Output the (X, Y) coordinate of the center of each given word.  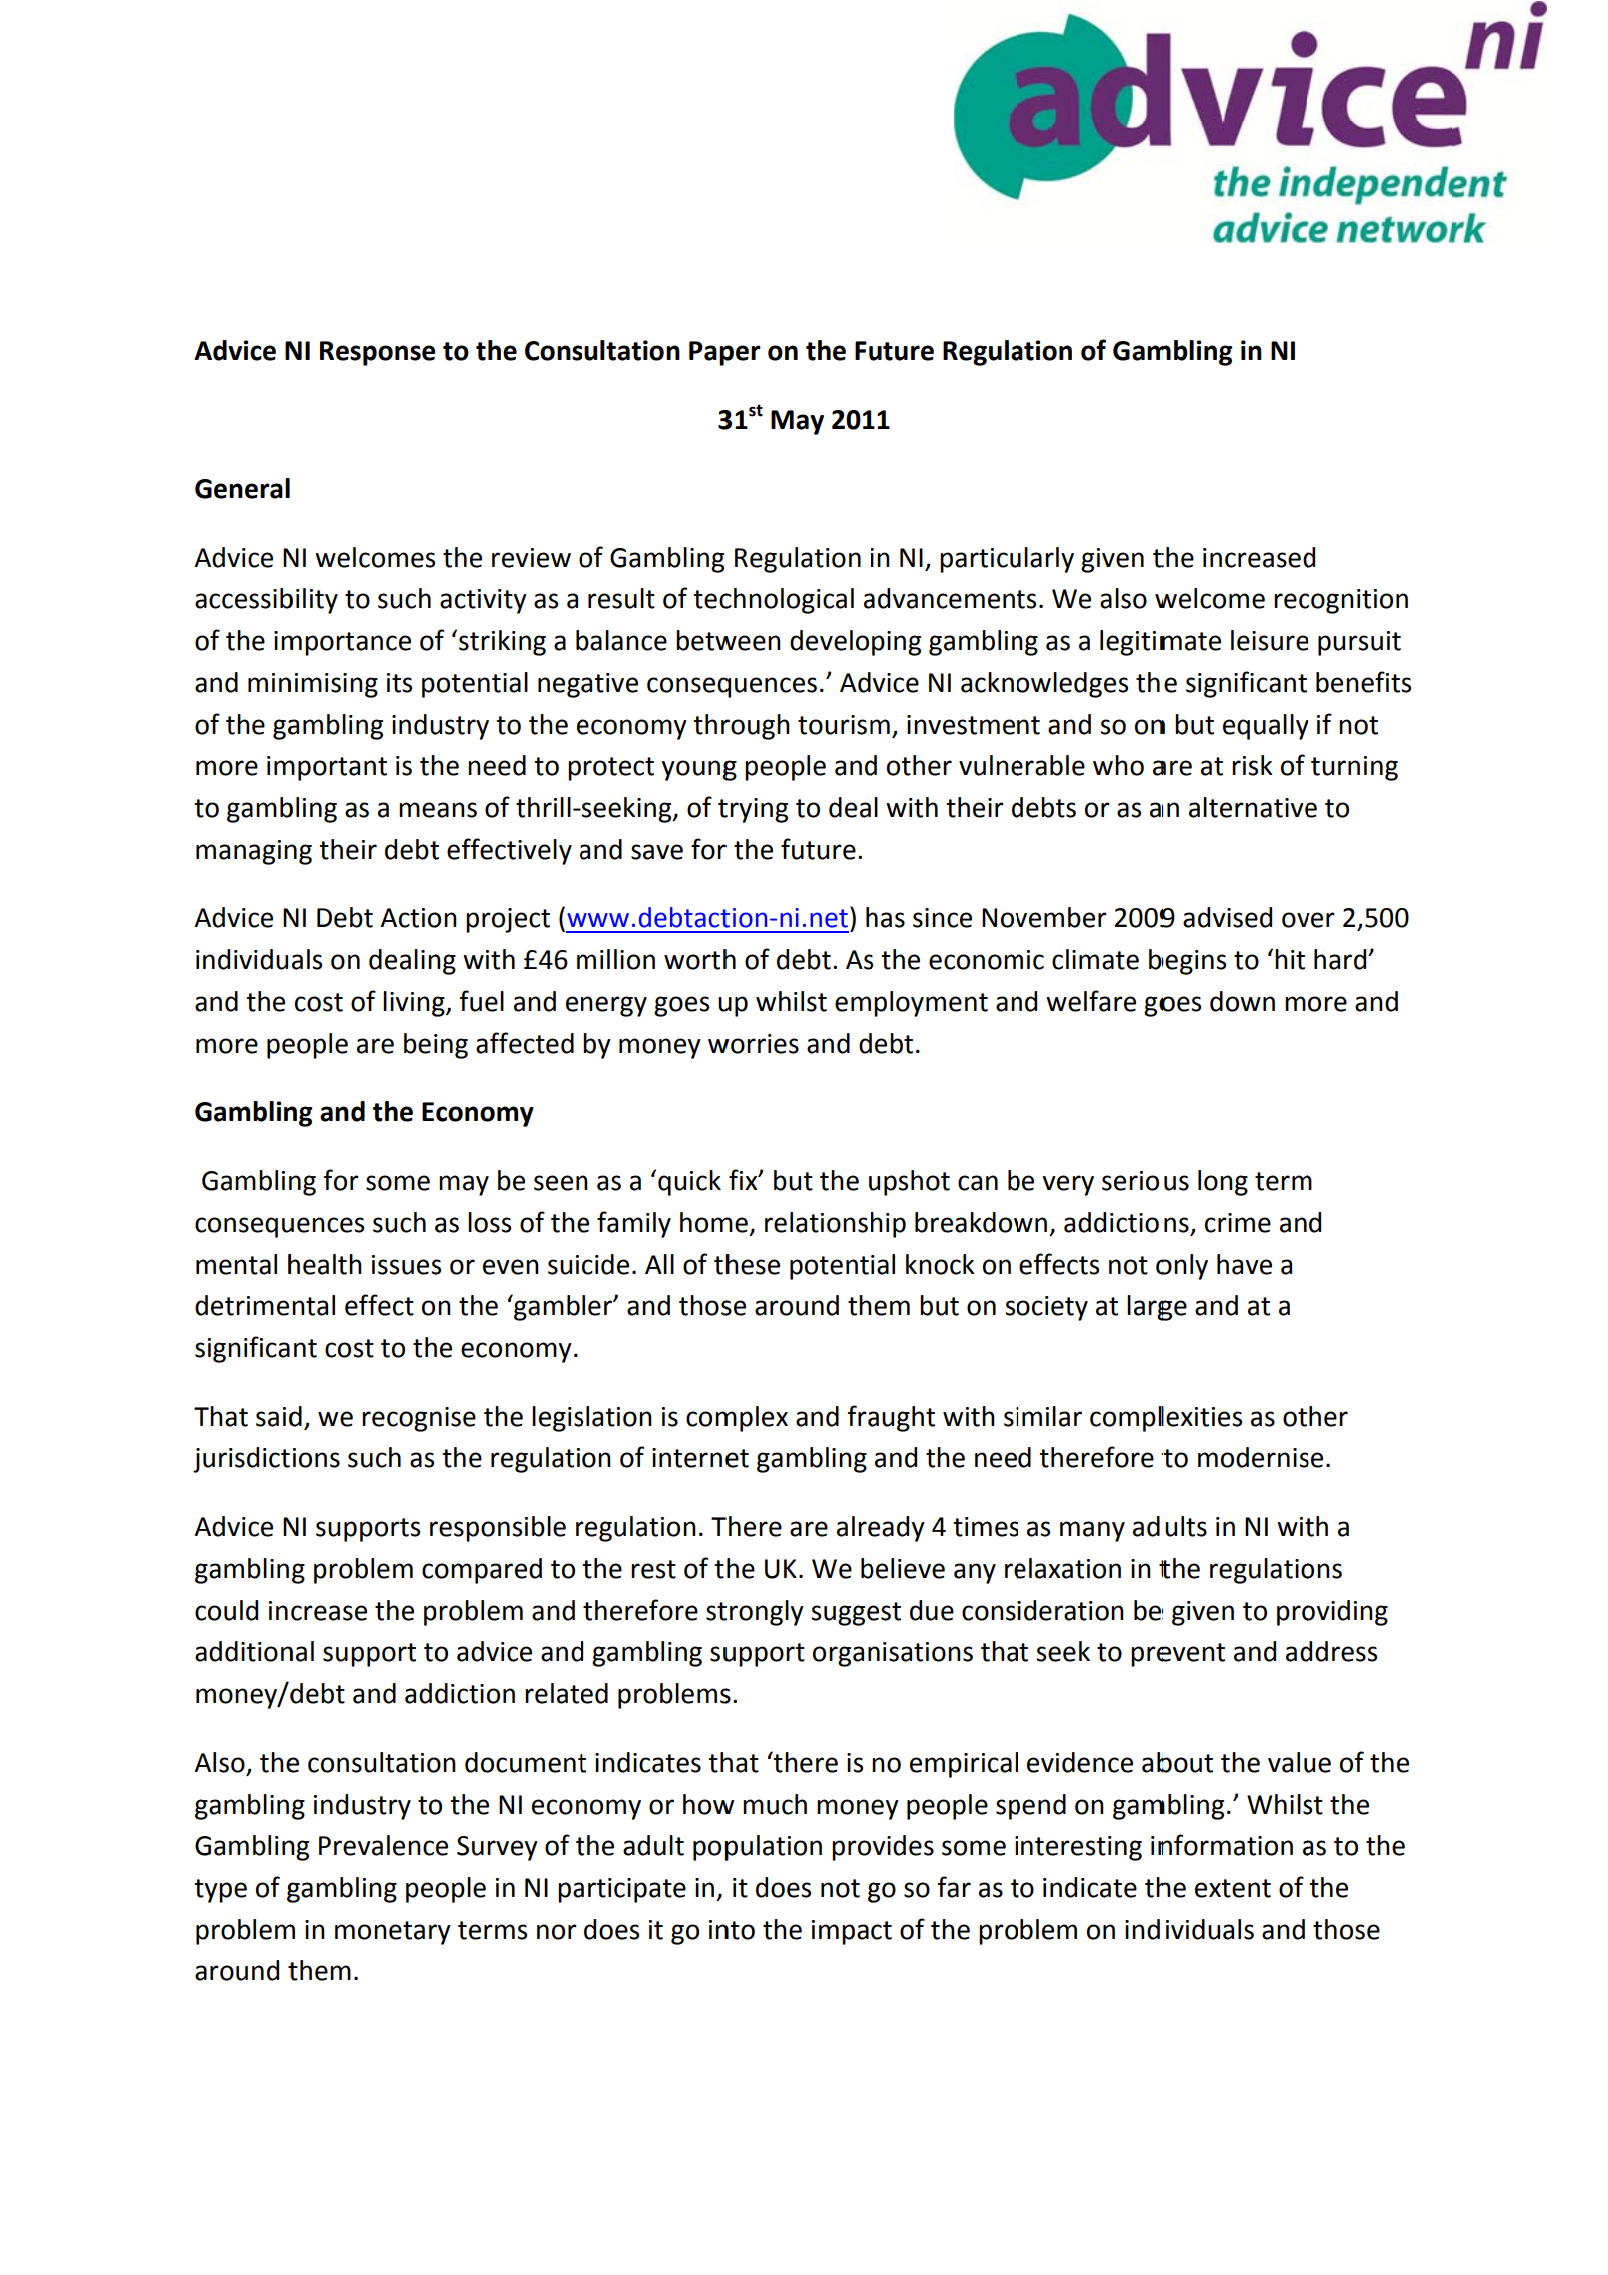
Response (378, 353)
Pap (711, 353)
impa (840, 1932)
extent (1233, 1888)
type (220, 1891)
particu (980, 560)
